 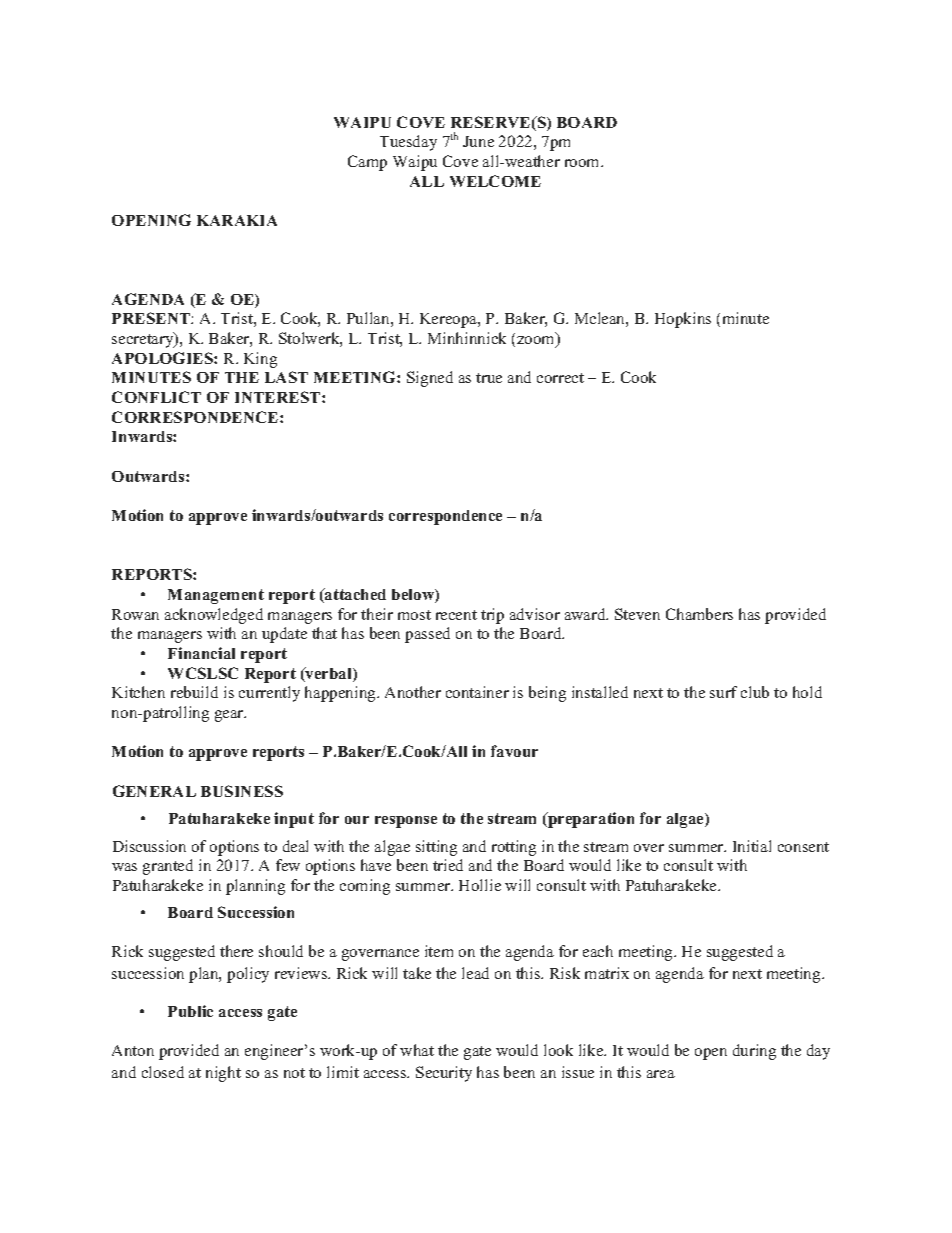 I want to click on true, so click(x=489, y=378).
